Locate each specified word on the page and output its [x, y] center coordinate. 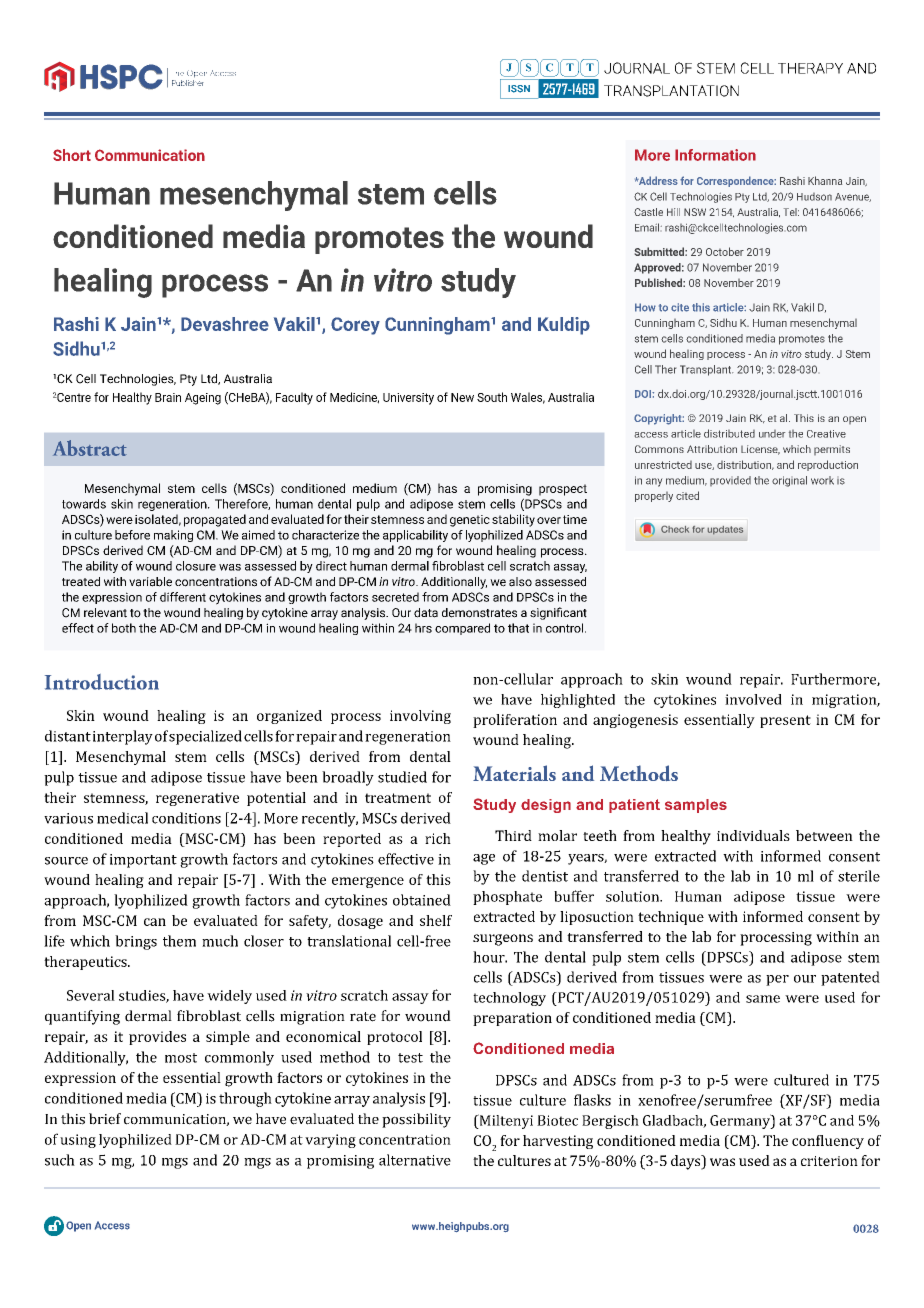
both [124, 628]
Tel [791, 212]
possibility [416, 1120]
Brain [168, 397]
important [143, 861]
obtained [422, 900]
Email [648, 227]
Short [72, 155]
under [772, 434]
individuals [753, 835]
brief [105, 1119]
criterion [829, 1161]
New [462, 397]
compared [462, 629]
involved [753, 699]
